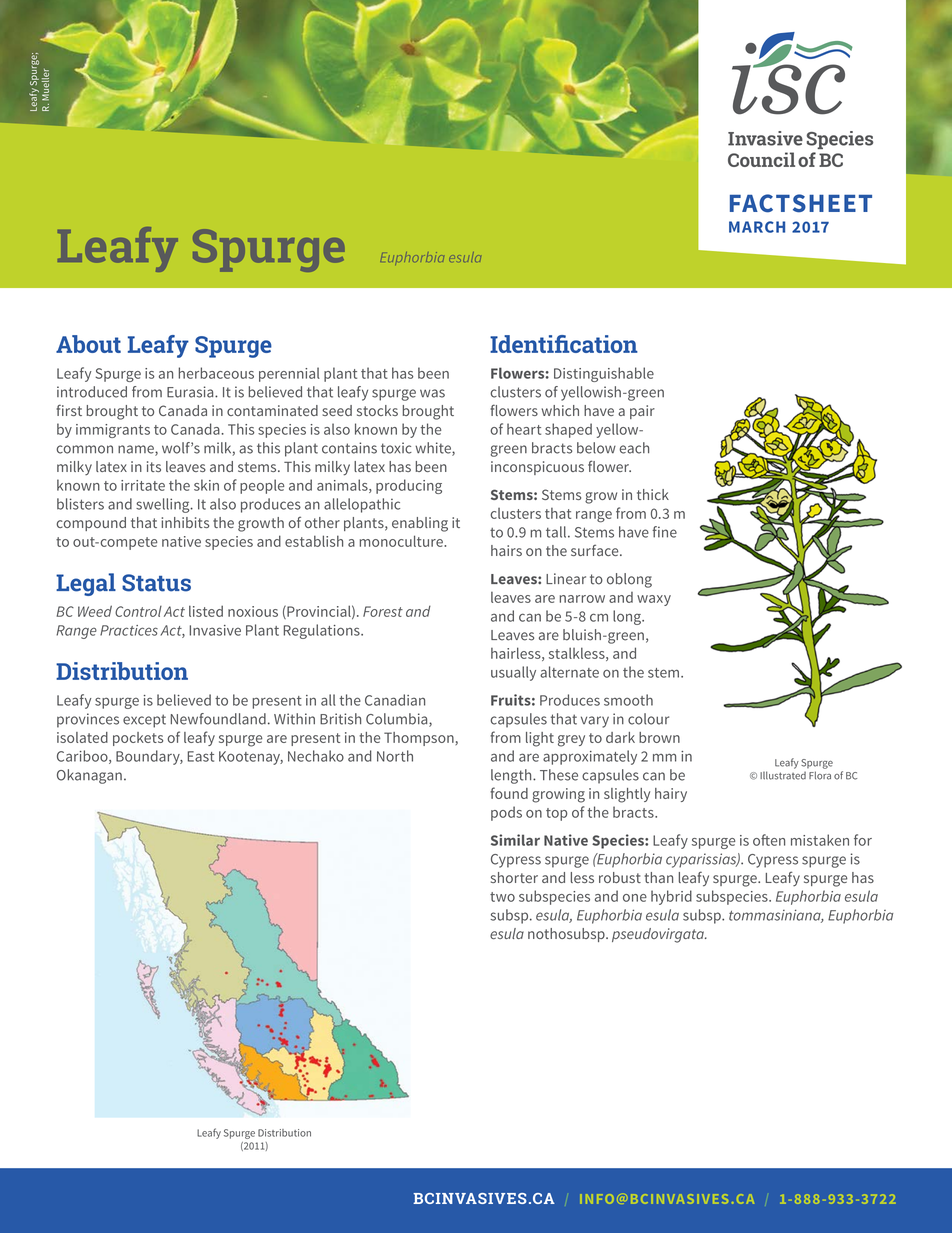 The height and width of the document is (1233, 952). What do you see at coordinates (783, 775) in the document?
I see `Illustrated` at bounding box center [783, 775].
